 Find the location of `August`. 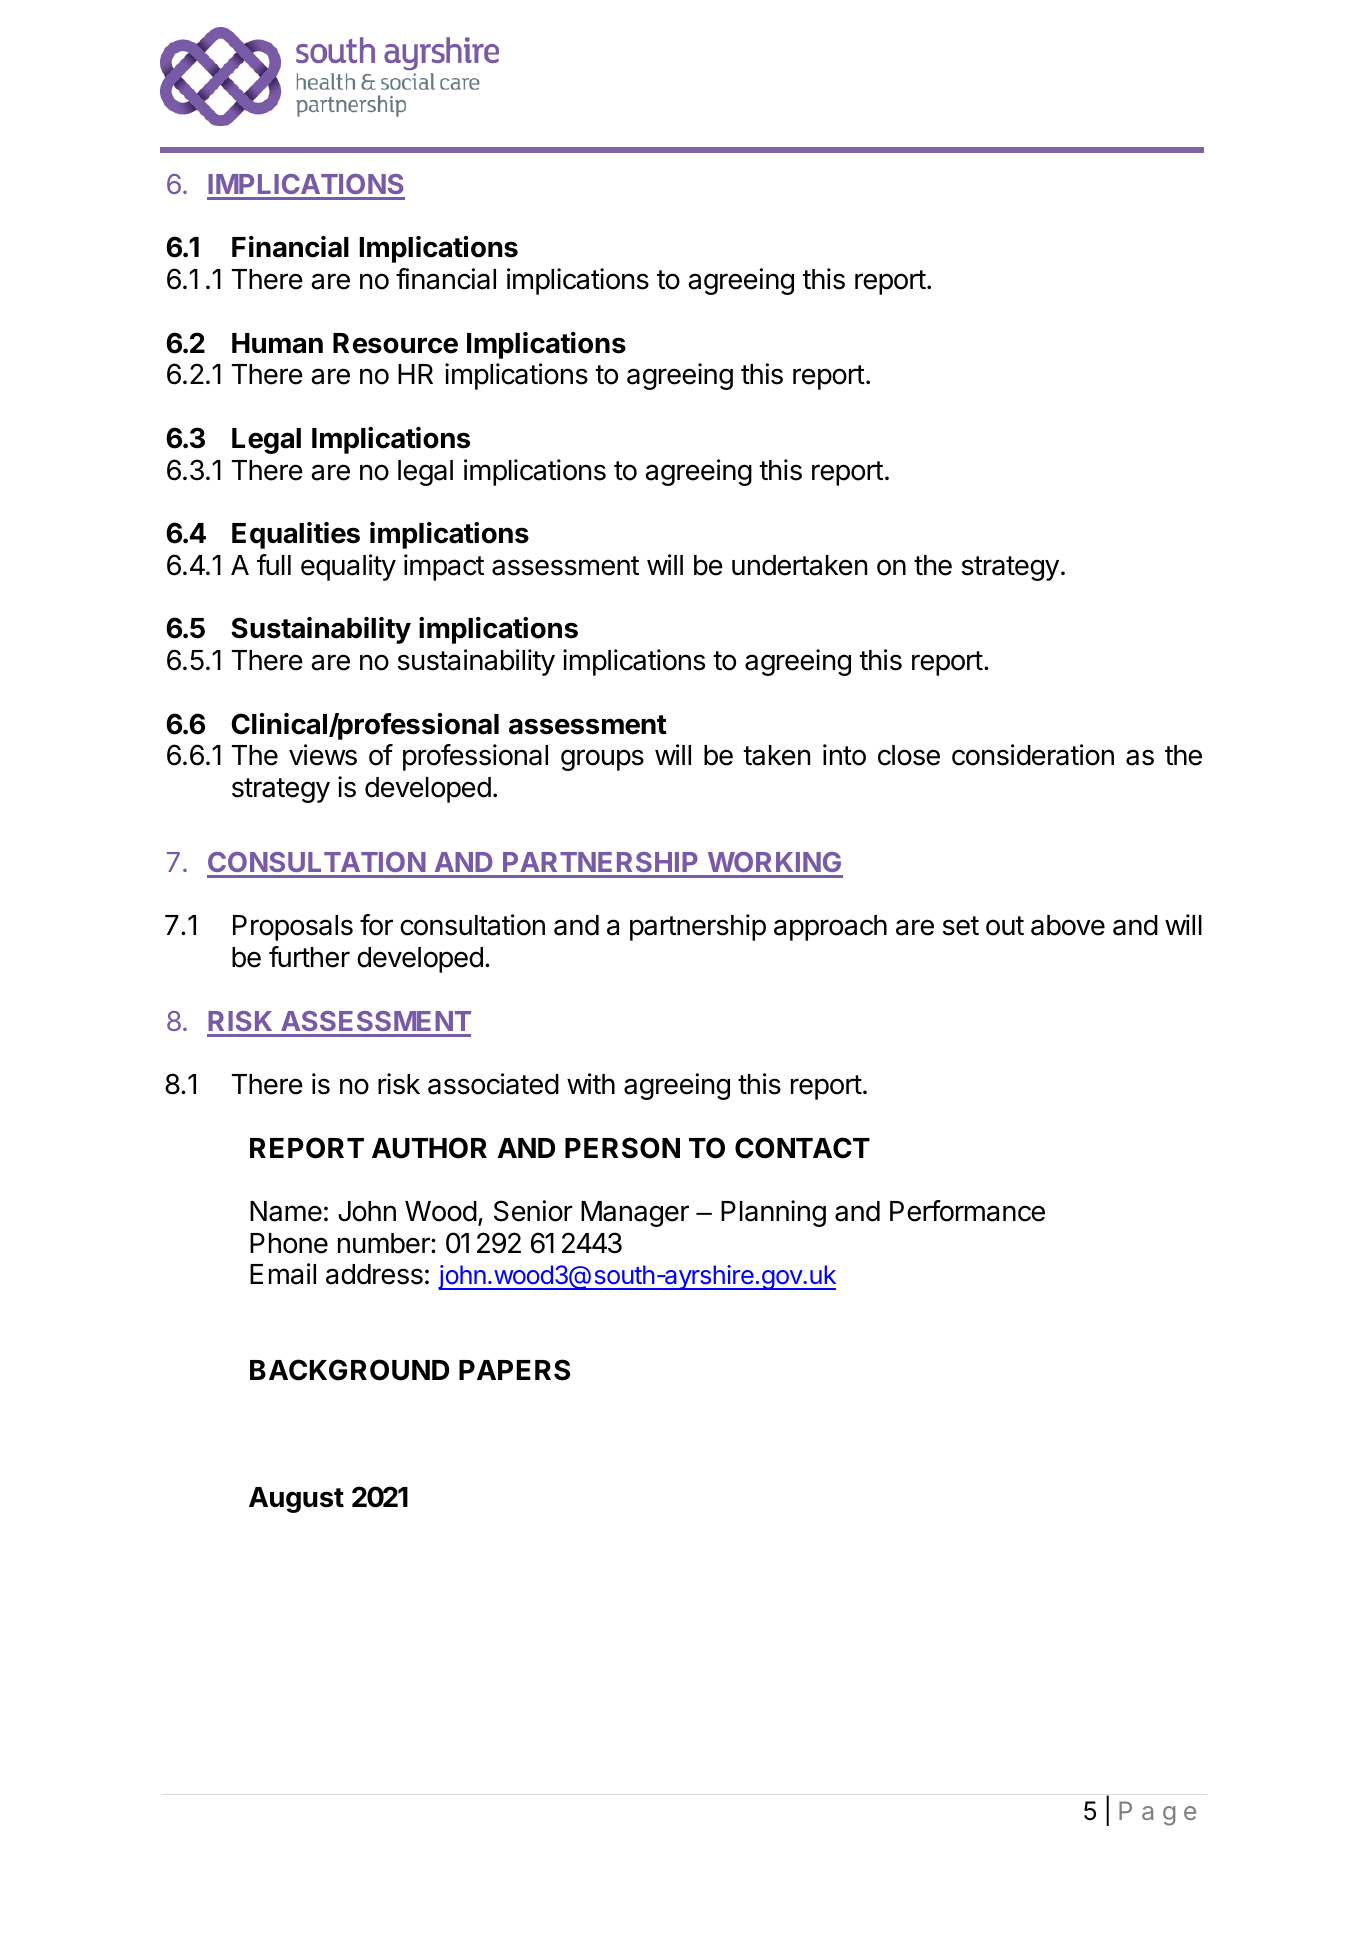

August is located at coordinates (296, 1500).
